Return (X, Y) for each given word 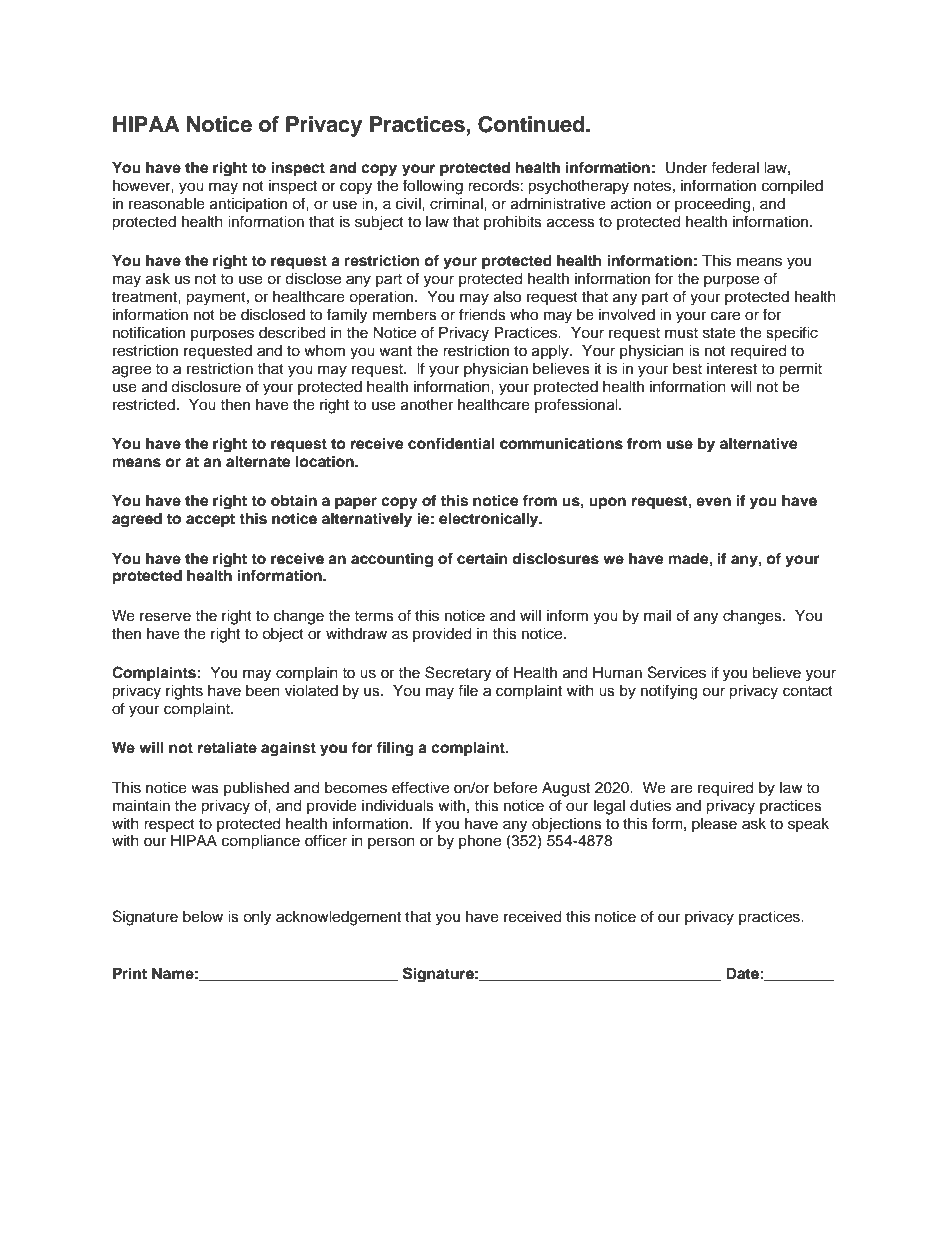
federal (735, 167)
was (205, 789)
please (714, 825)
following (433, 187)
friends (482, 314)
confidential (451, 443)
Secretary (458, 674)
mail (657, 616)
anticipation (248, 205)
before (515, 787)
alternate (258, 462)
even (713, 501)
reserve (165, 617)
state (719, 333)
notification (149, 332)
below (203, 917)
